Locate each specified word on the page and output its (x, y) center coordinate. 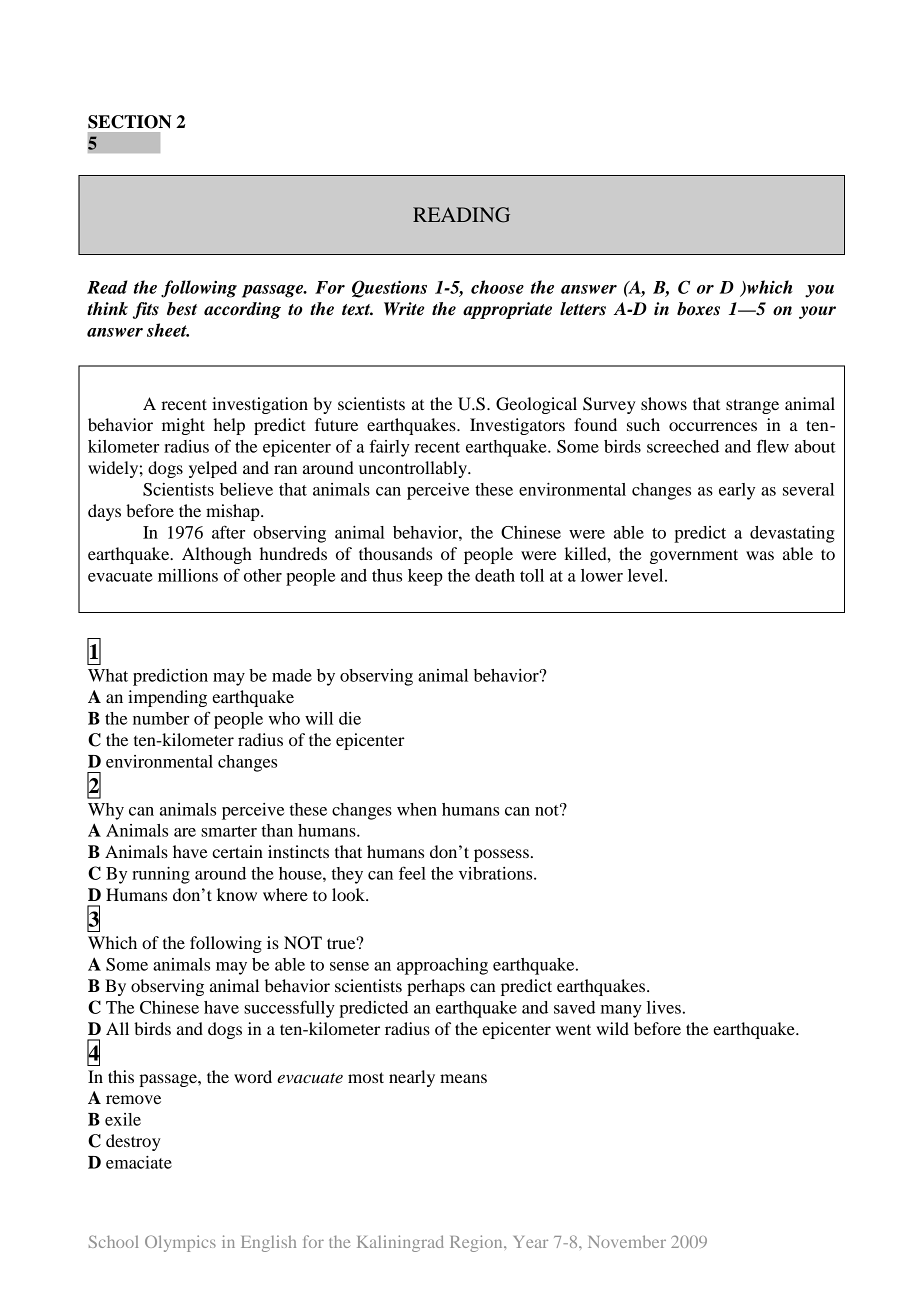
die (350, 718)
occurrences (713, 426)
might (183, 426)
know (237, 894)
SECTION (130, 122)
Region (477, 1243)
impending (167, 698)
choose (497, 287)
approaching (442, 966)
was (760, 555)
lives (664, 1007)
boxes (698, 309)
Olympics (180, 1243)
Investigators (517, 426)
